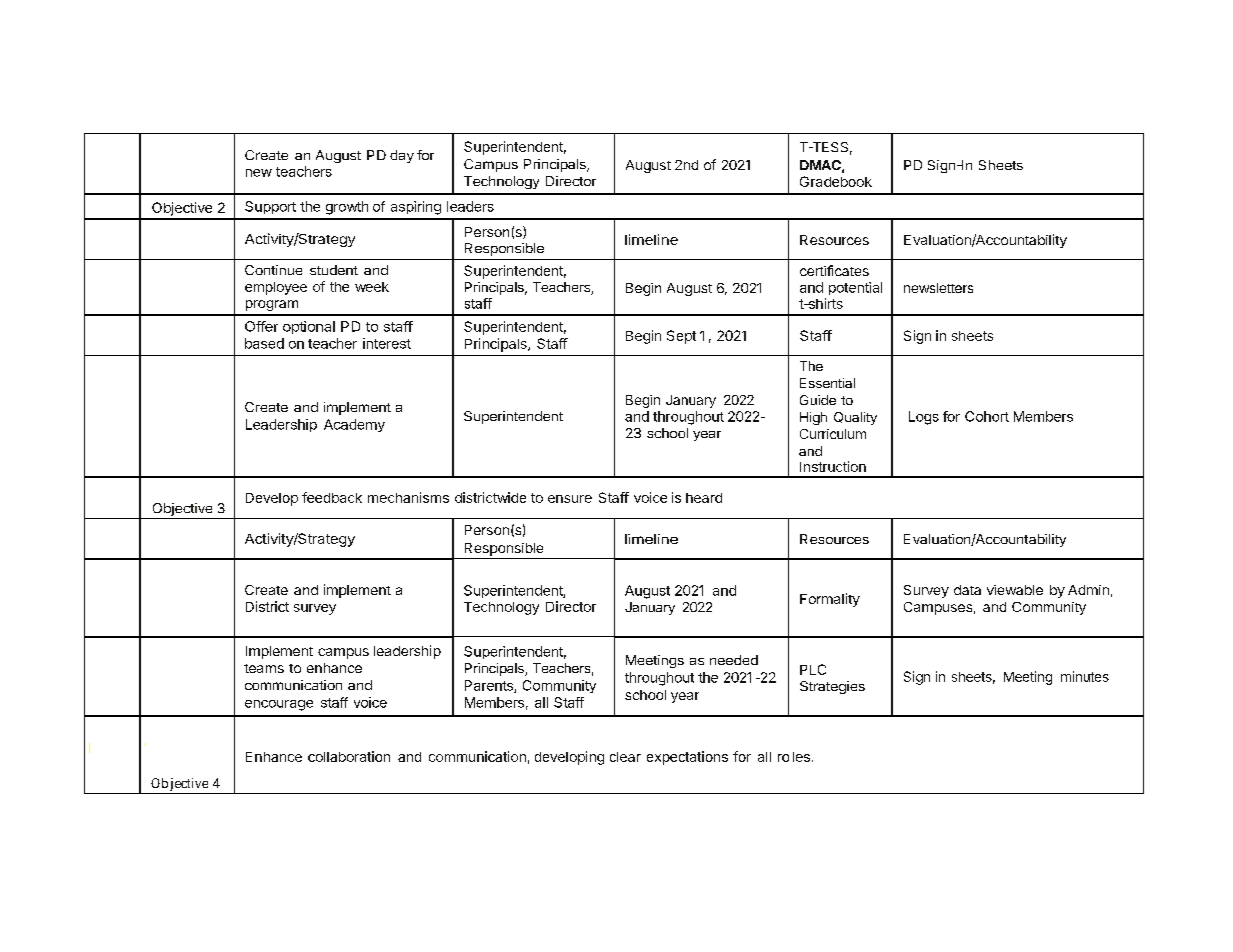 The image size is (1233, 952). What do you see at coordinates (836, 181) in the page?
I see `Gradebook` at bounding box center [836, 181].
